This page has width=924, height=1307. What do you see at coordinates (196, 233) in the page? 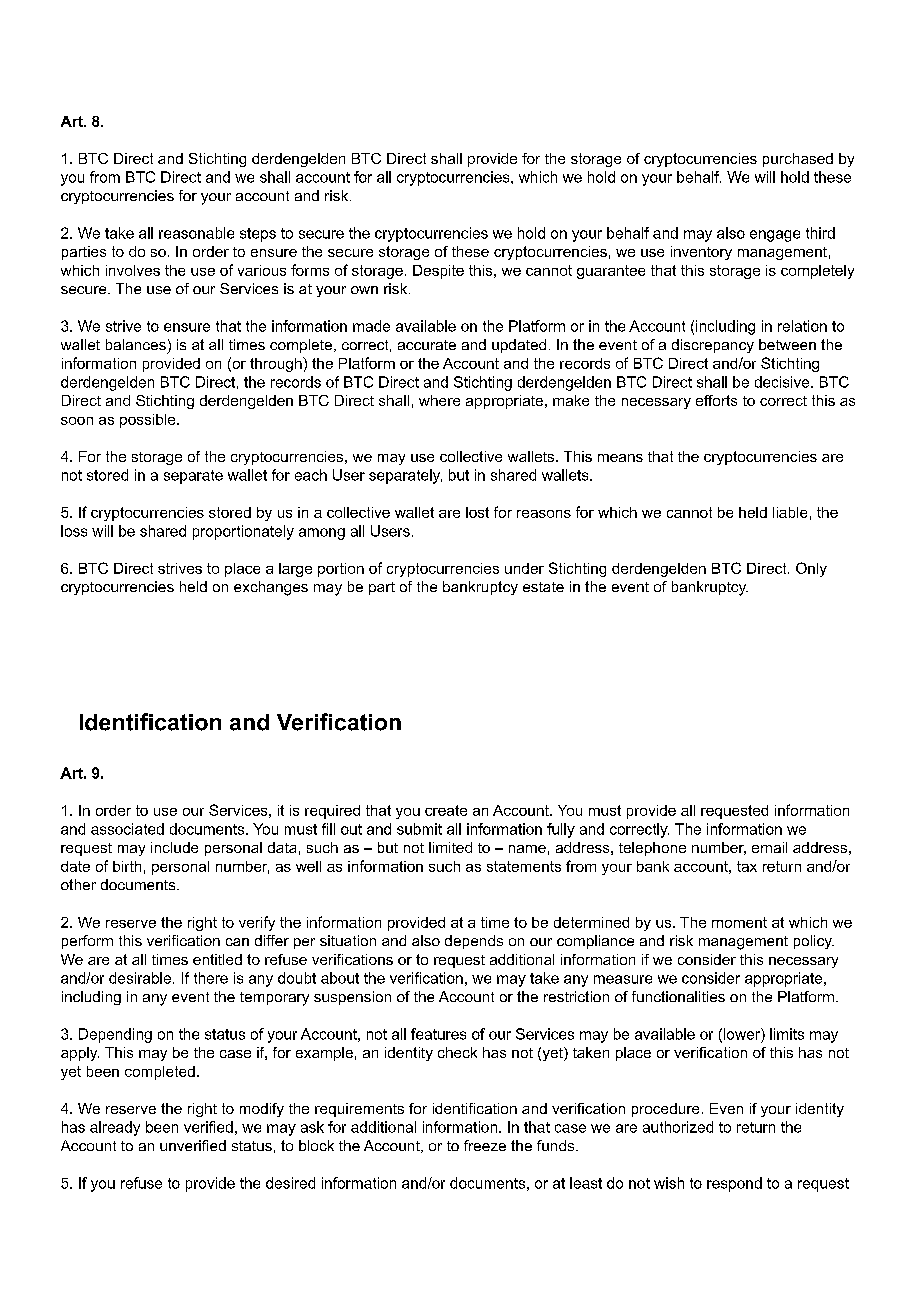
I see `reasonable` at bounding box center [196, 233].
